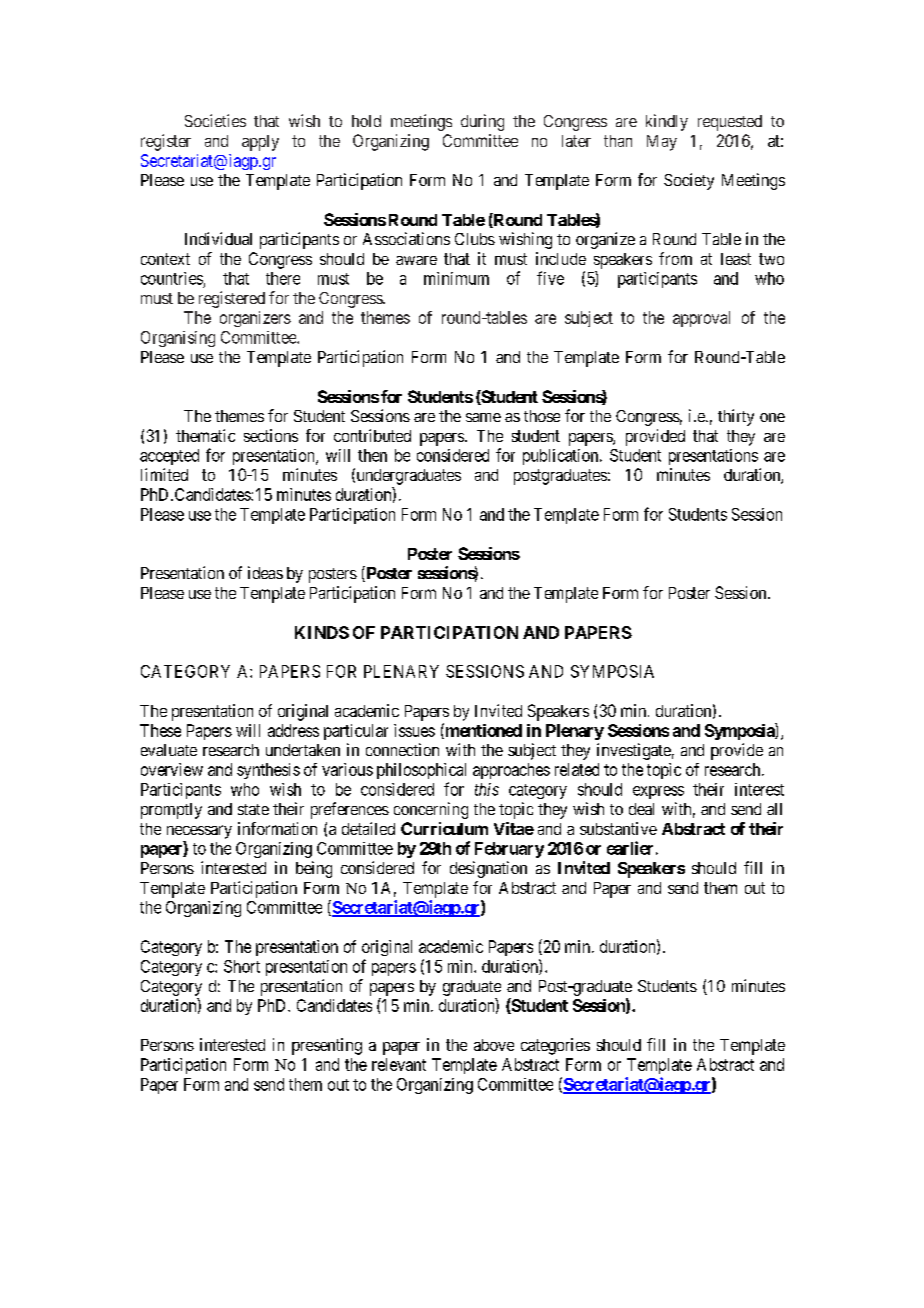  I want to click on May, so click(662, 143).
